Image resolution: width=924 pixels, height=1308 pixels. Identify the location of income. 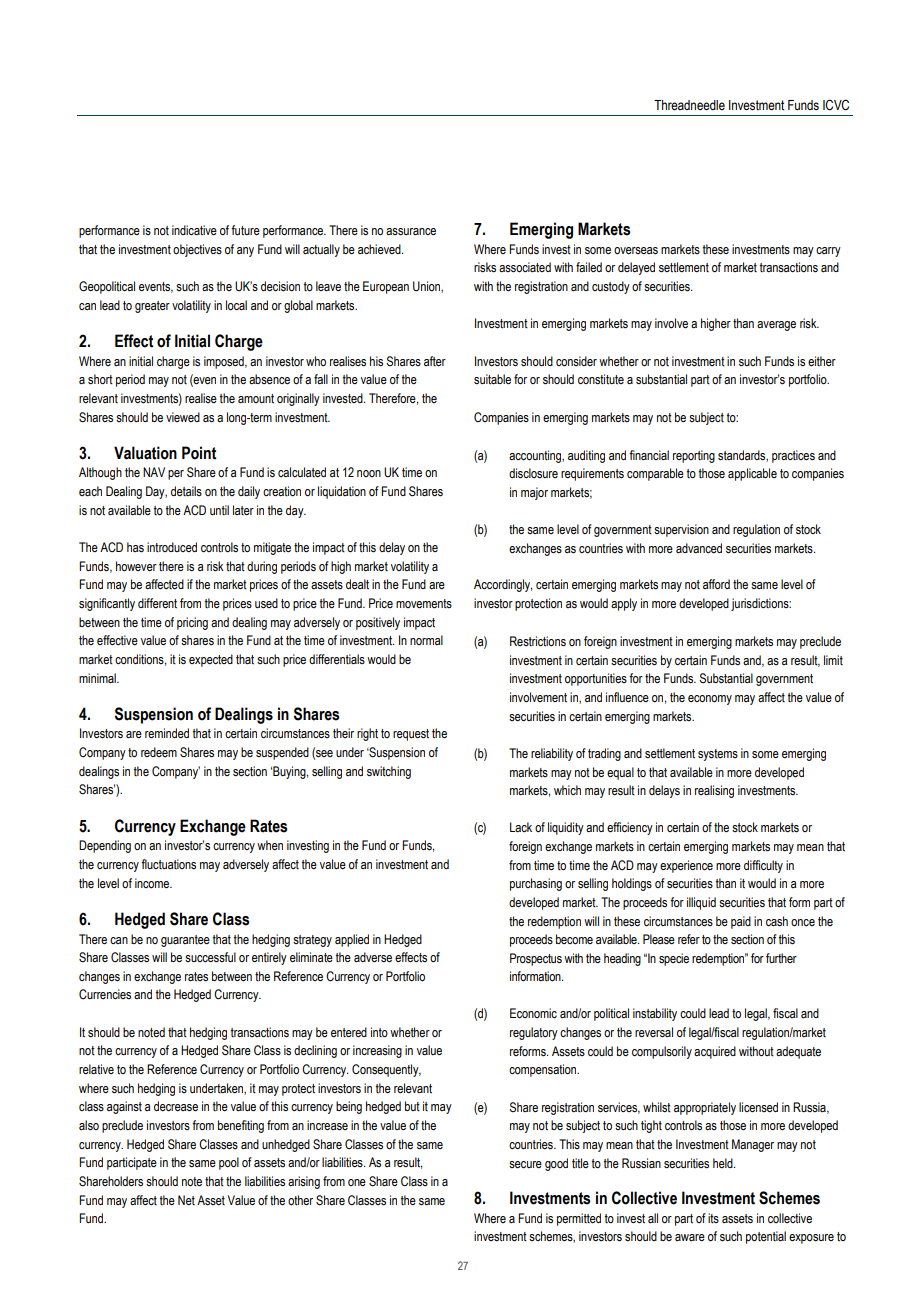
(153, 883).
